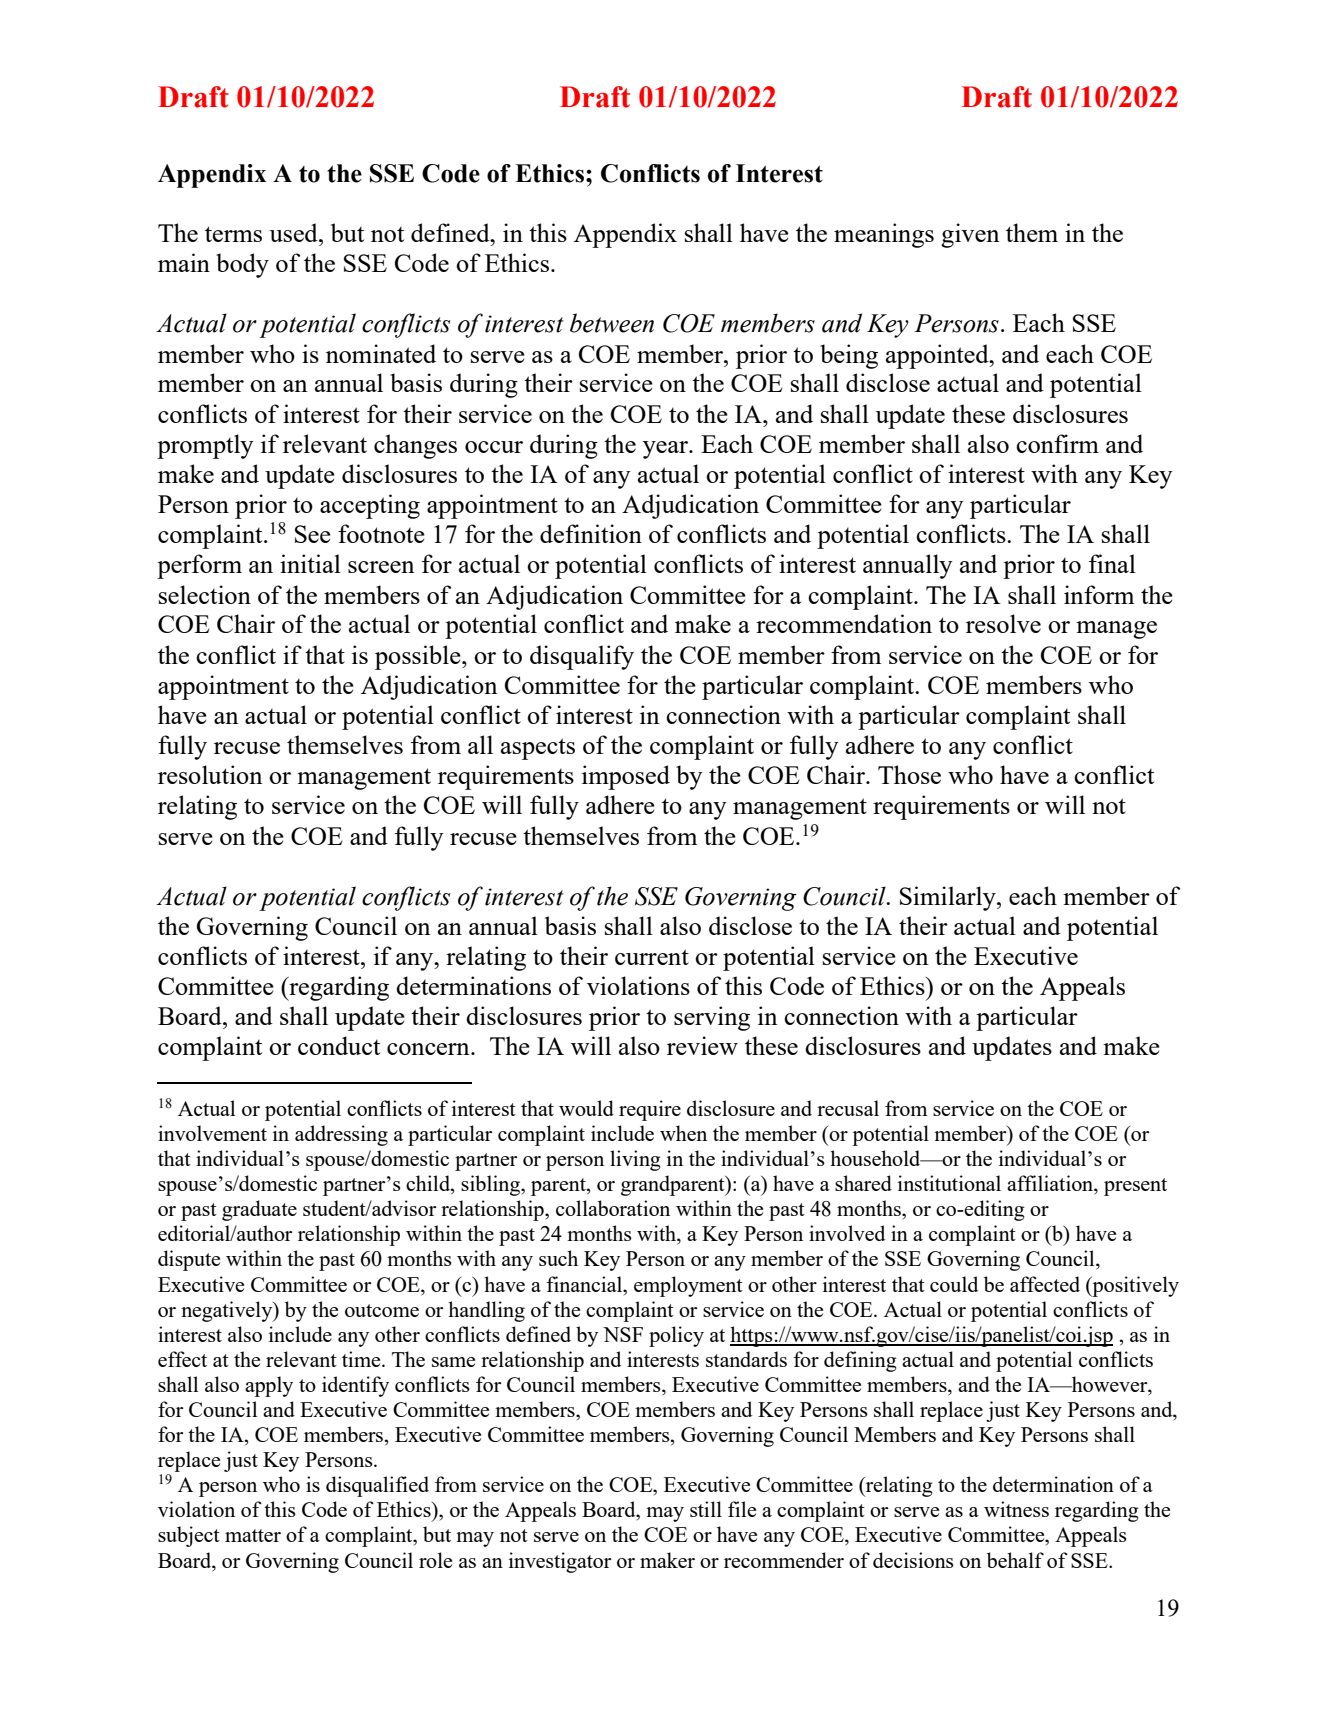 The width and height of the screenshot is (1336, 1729). What do you see at coordinates (253, 1535) in the screenshot?
I see `matter` at bounding box center [253, 1535].
